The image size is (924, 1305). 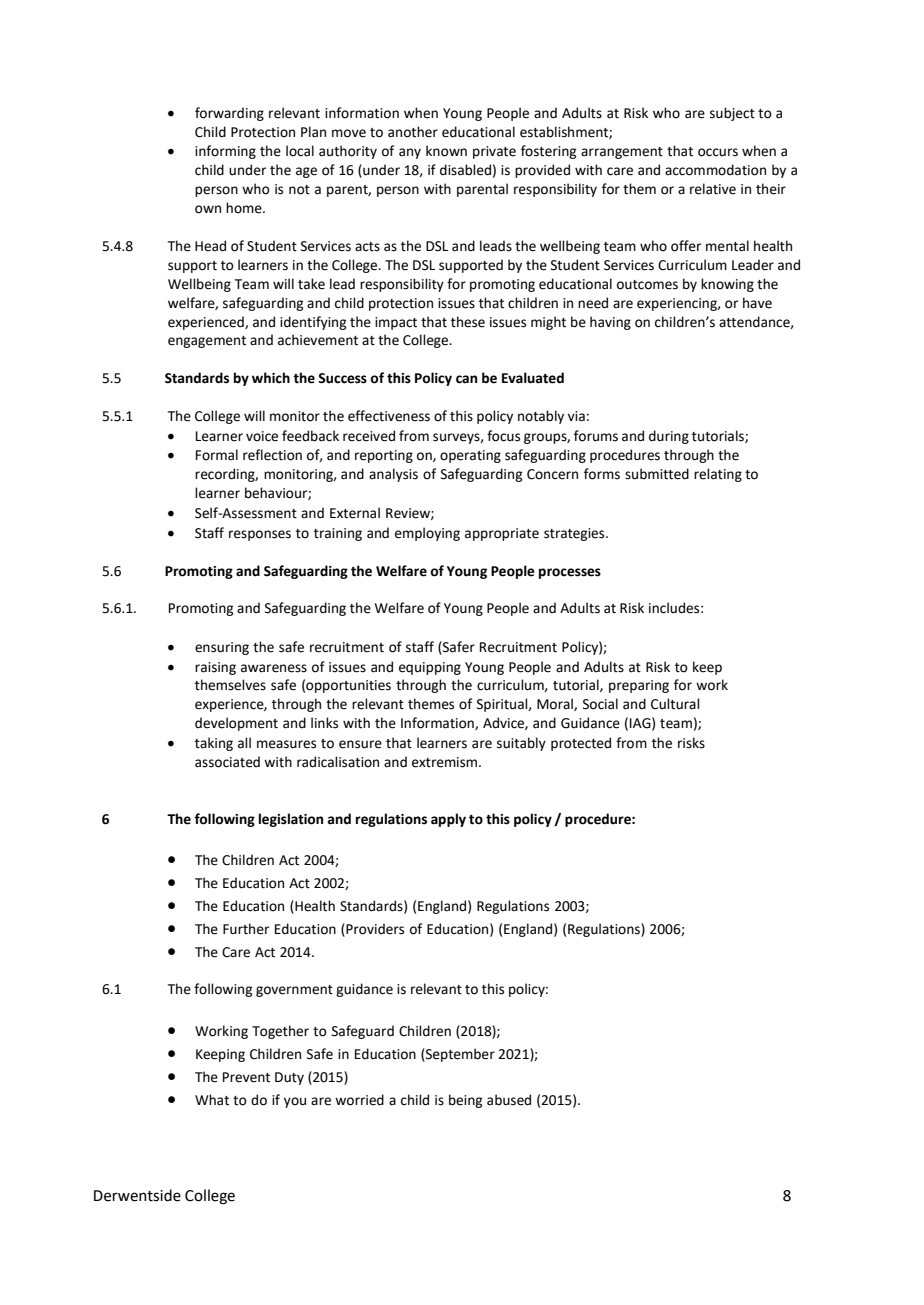 I want to click on operating, so click(x=470, y=456).
